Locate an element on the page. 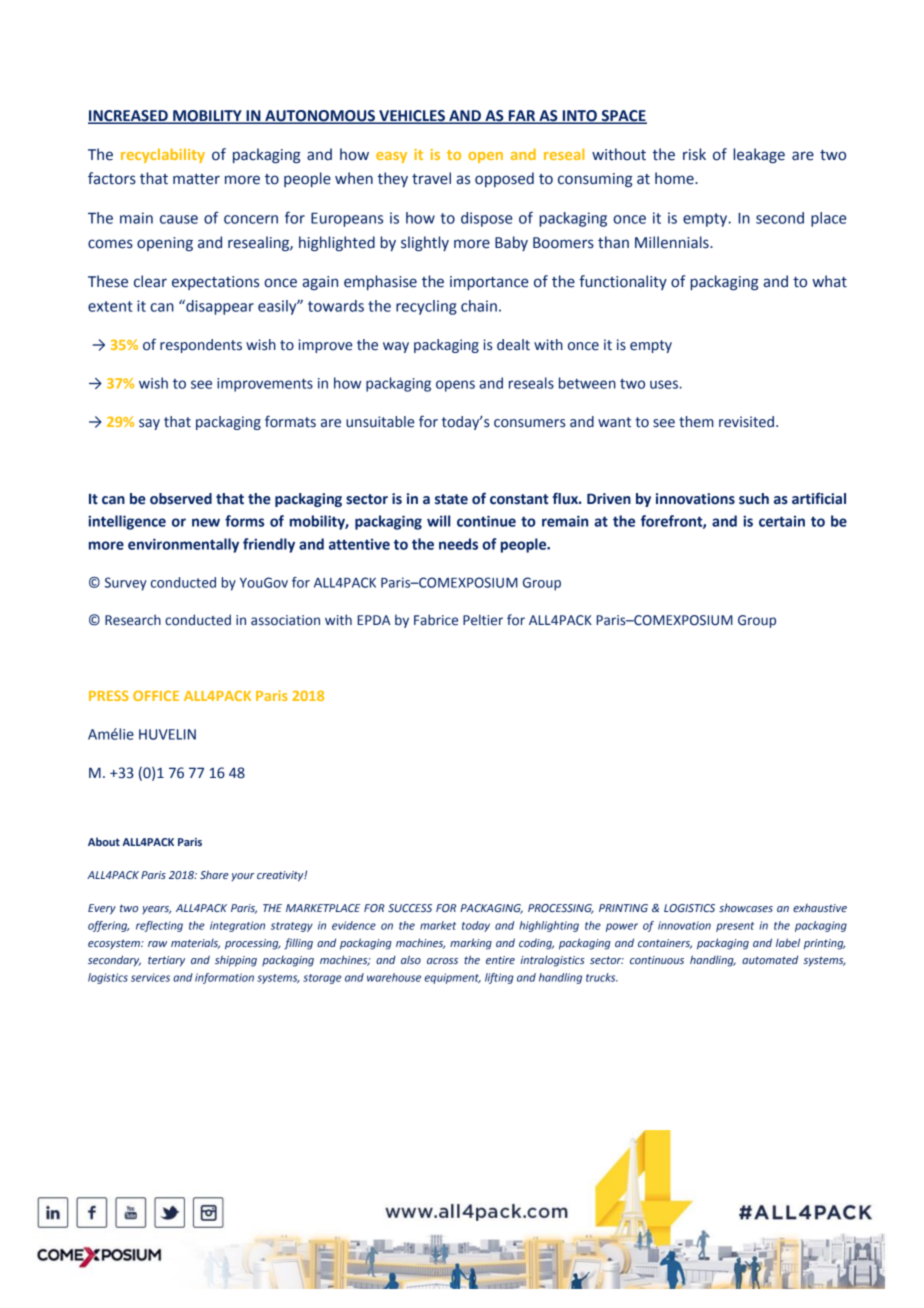 This page has height=1308, width=924. marking is located at coordinates (471, 944).
